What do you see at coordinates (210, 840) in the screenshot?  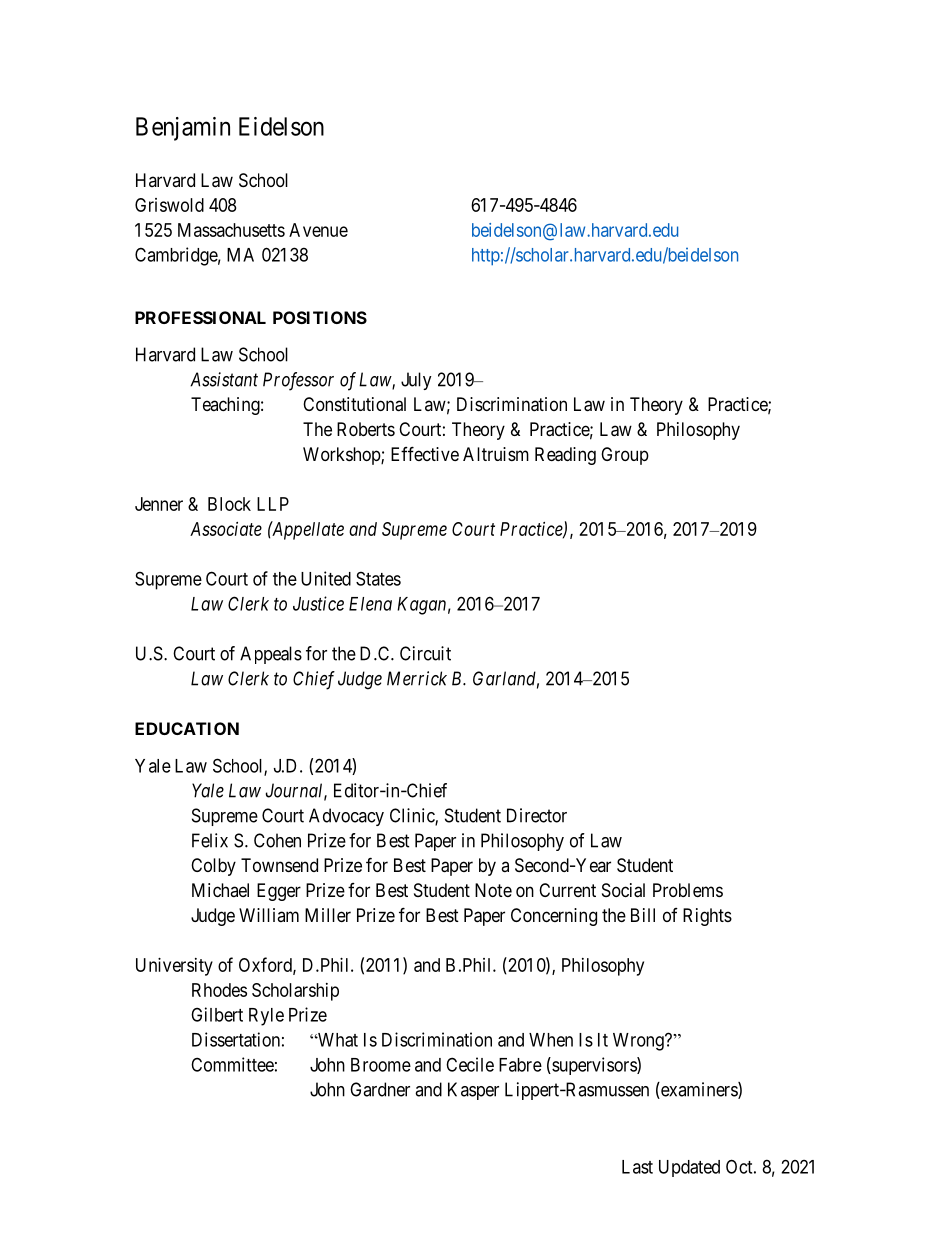 I see `Felix` at bounding box center [210, 840].
